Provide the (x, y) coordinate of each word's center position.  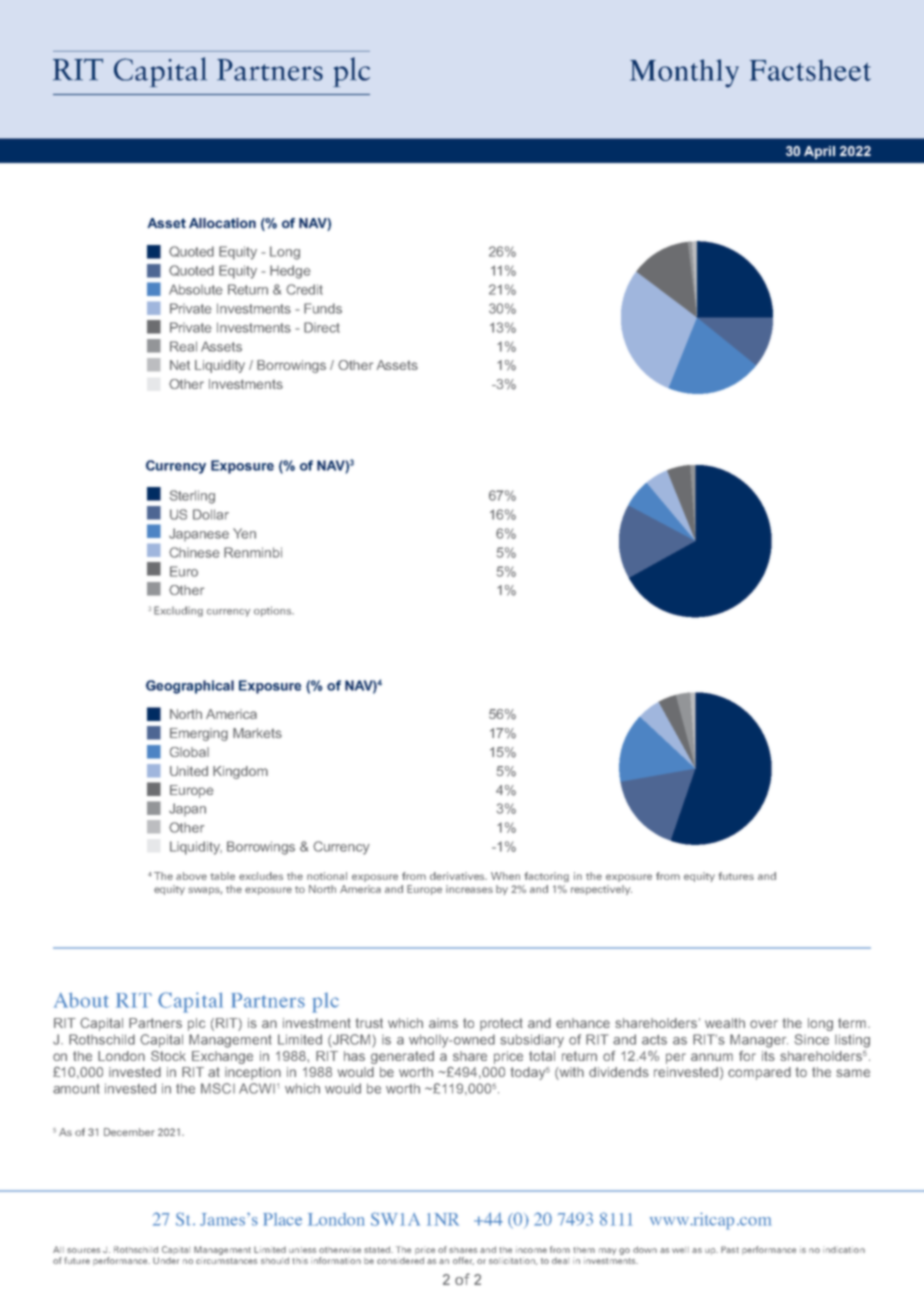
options (274, 611)
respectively (601, 890)
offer (463, 1261)
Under (166, 1260)
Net (180, 365)
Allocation (222, 223)
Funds (323, 308)
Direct (322, 327)
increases (469, 889)
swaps (205, 891)
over (764, 1024)
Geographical (190, 687)
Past (730, 1249)
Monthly (684, 73)
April (819, 152)
